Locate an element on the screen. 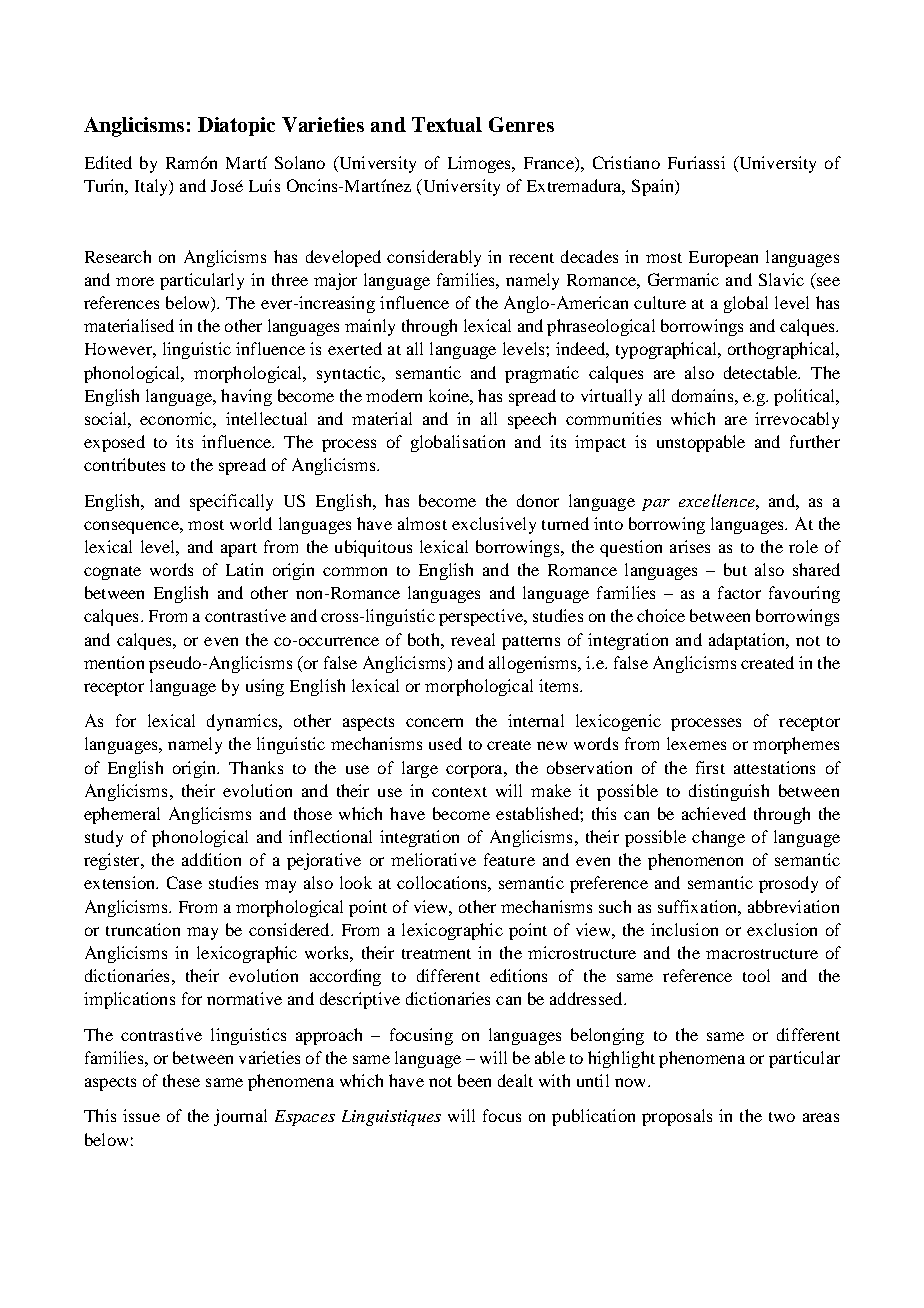  domains is located at coordinates (704, 395).
